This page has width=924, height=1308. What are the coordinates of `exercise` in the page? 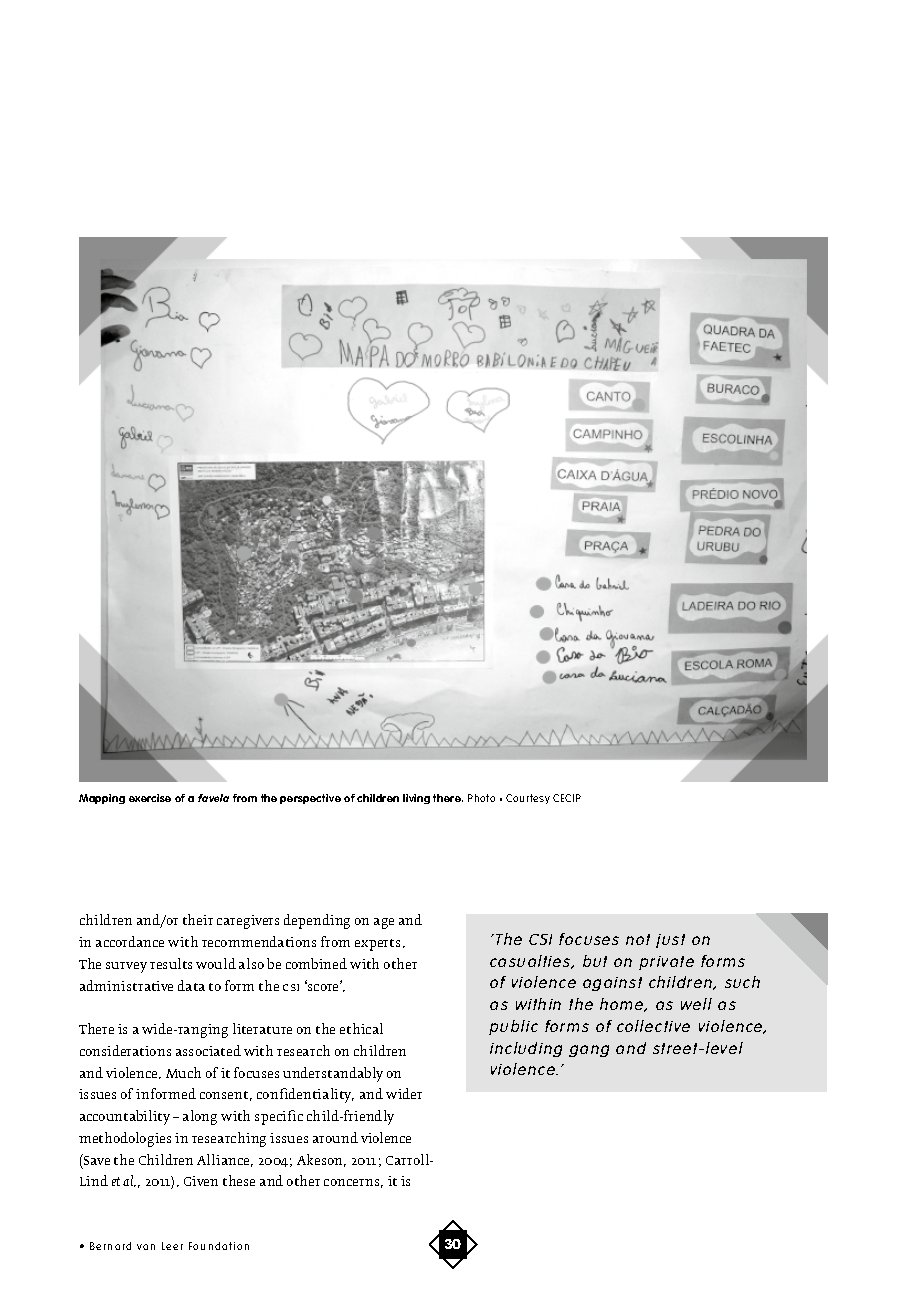 It's located at (150, 798).
